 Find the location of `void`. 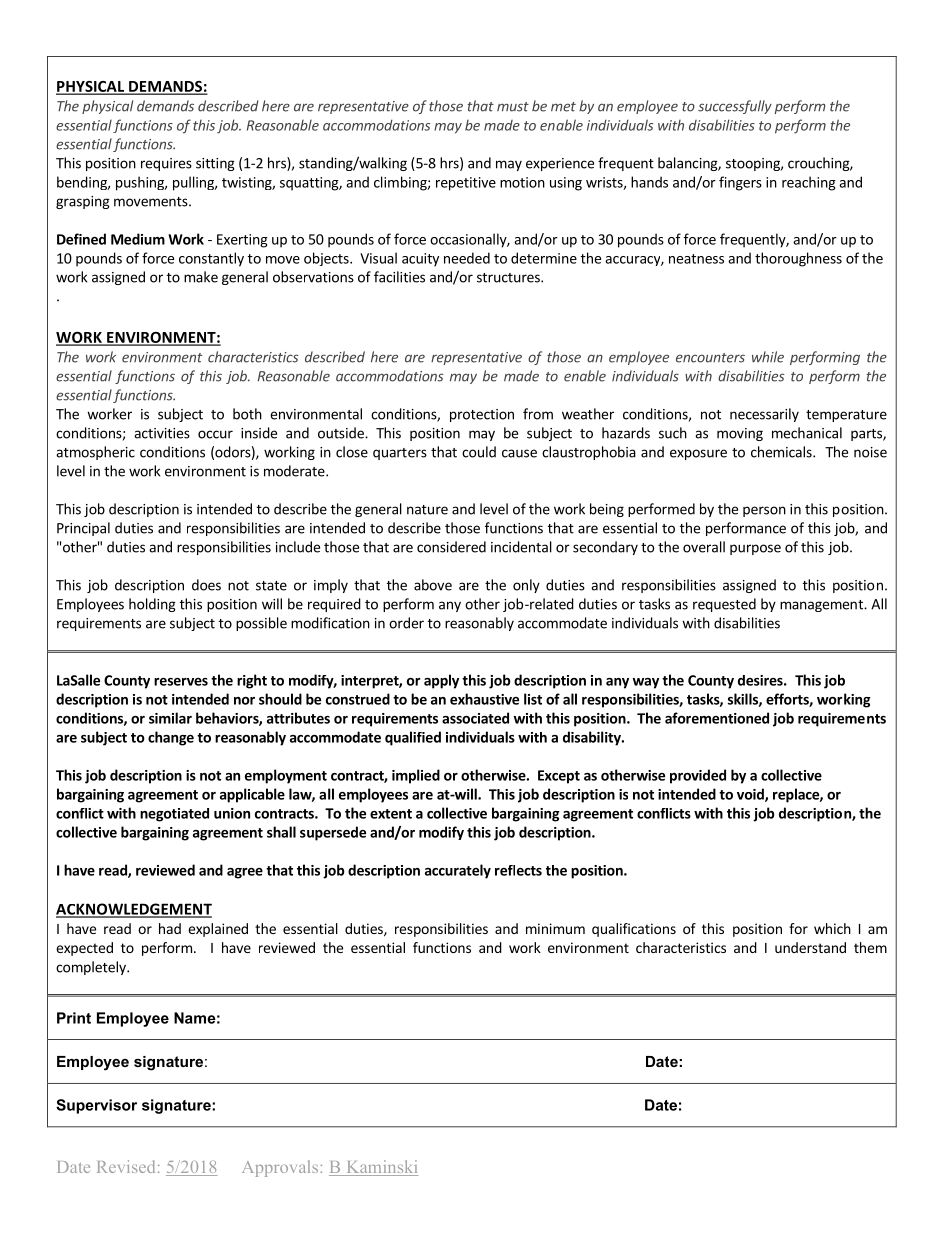

void is located at coordinates (751, 795).
